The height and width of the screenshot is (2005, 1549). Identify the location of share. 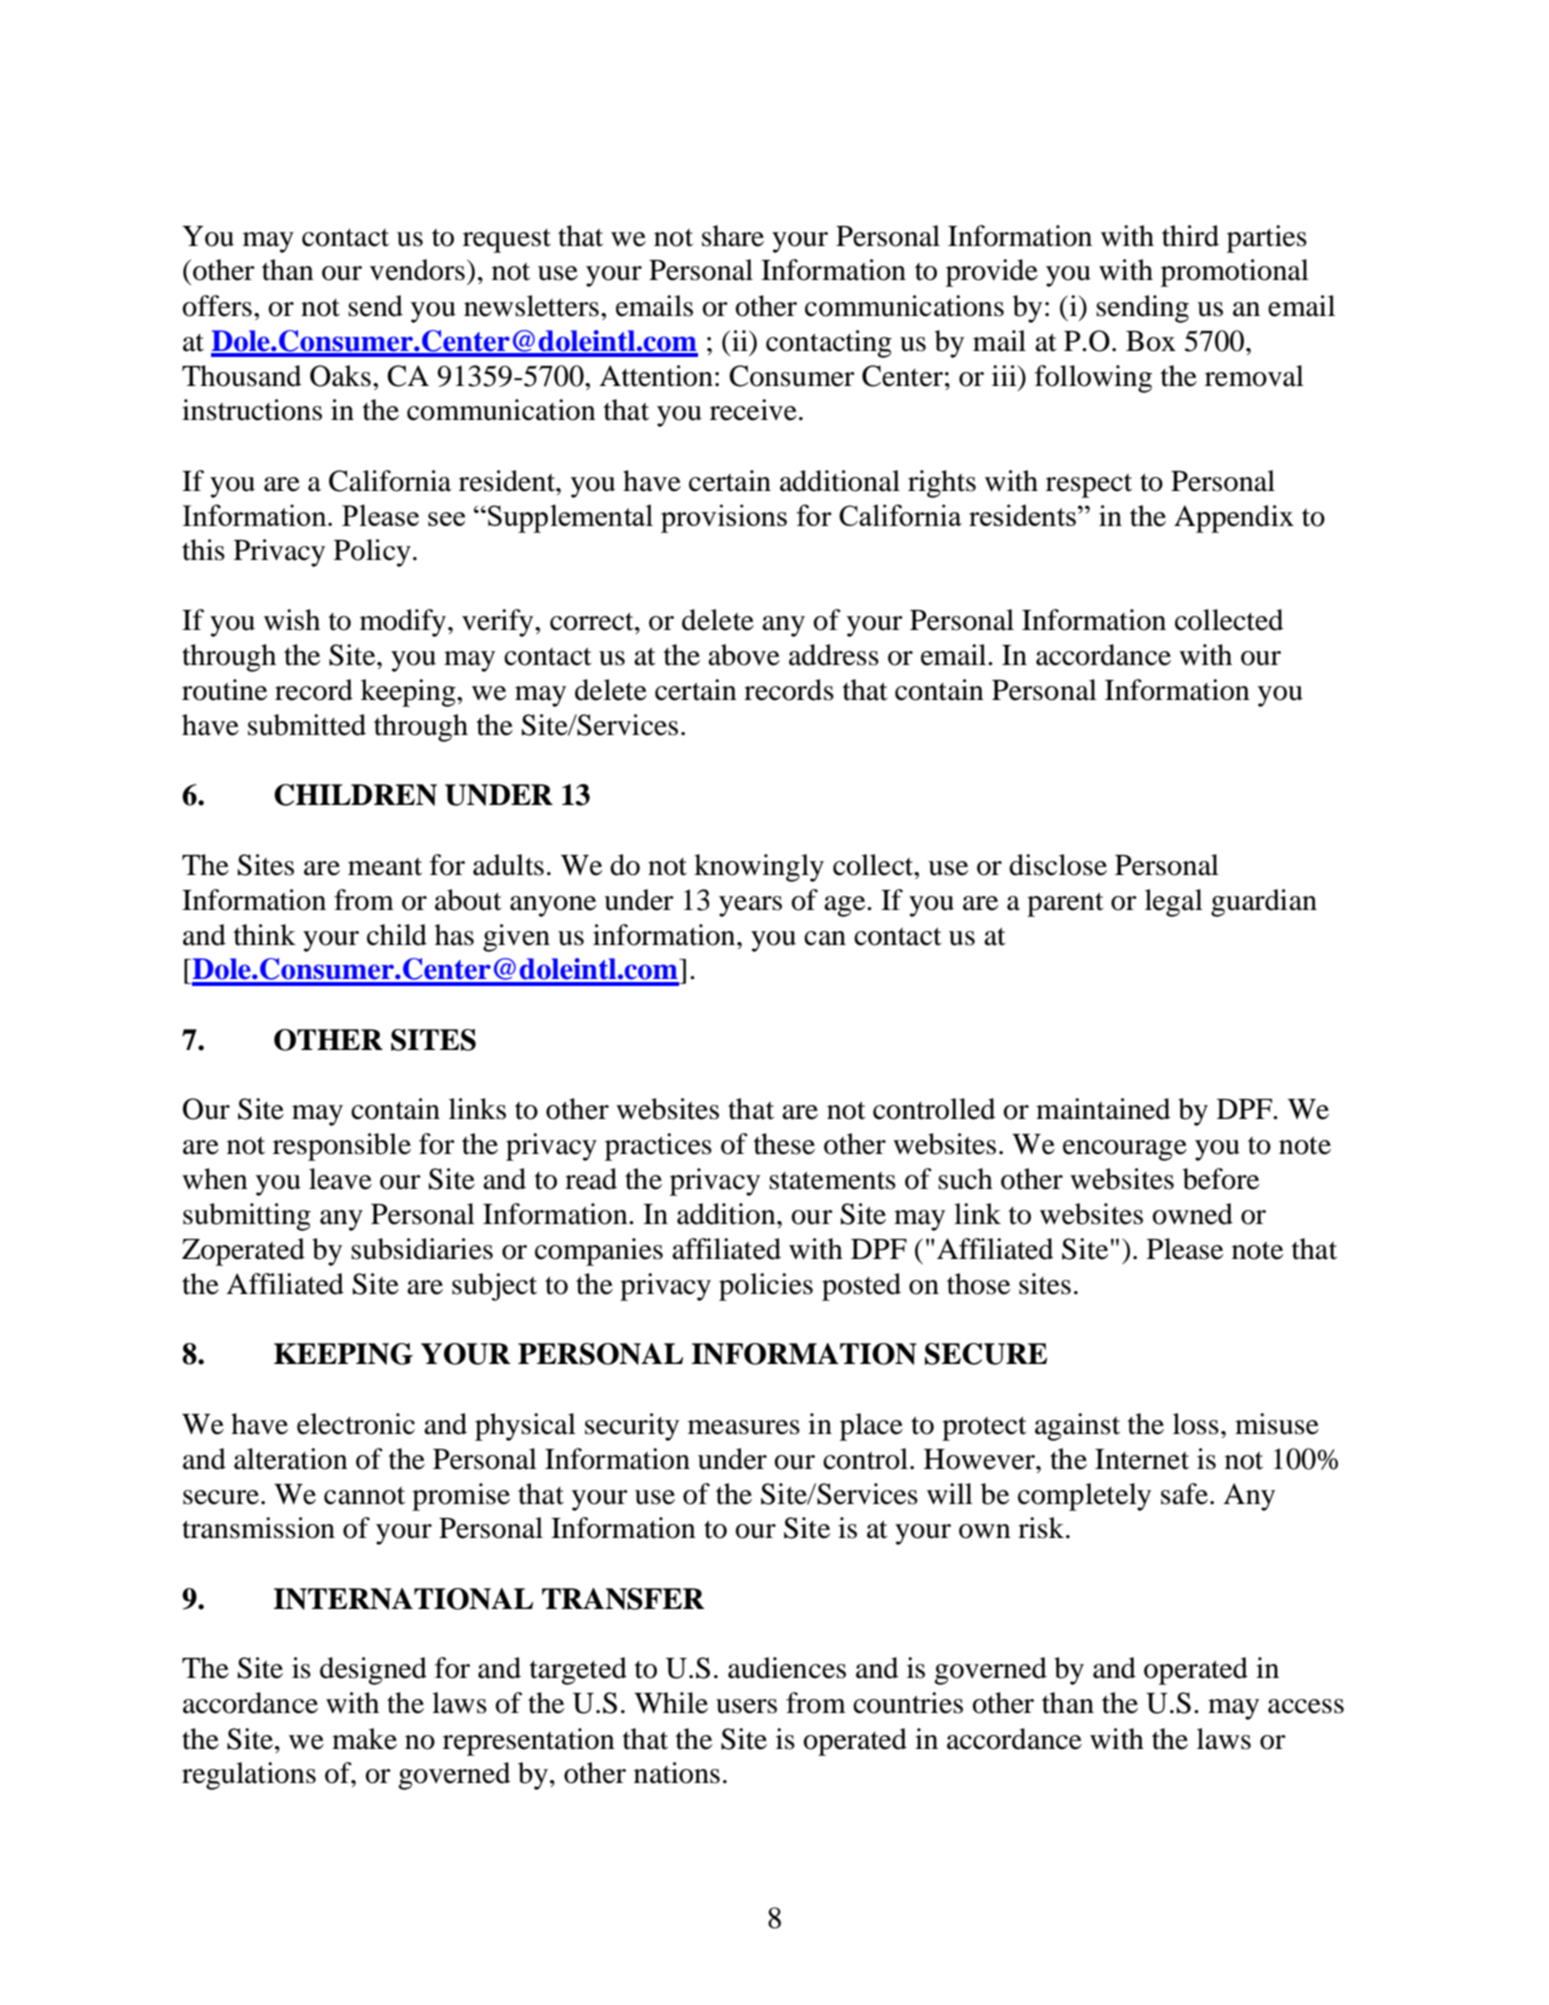
(733, 236).
